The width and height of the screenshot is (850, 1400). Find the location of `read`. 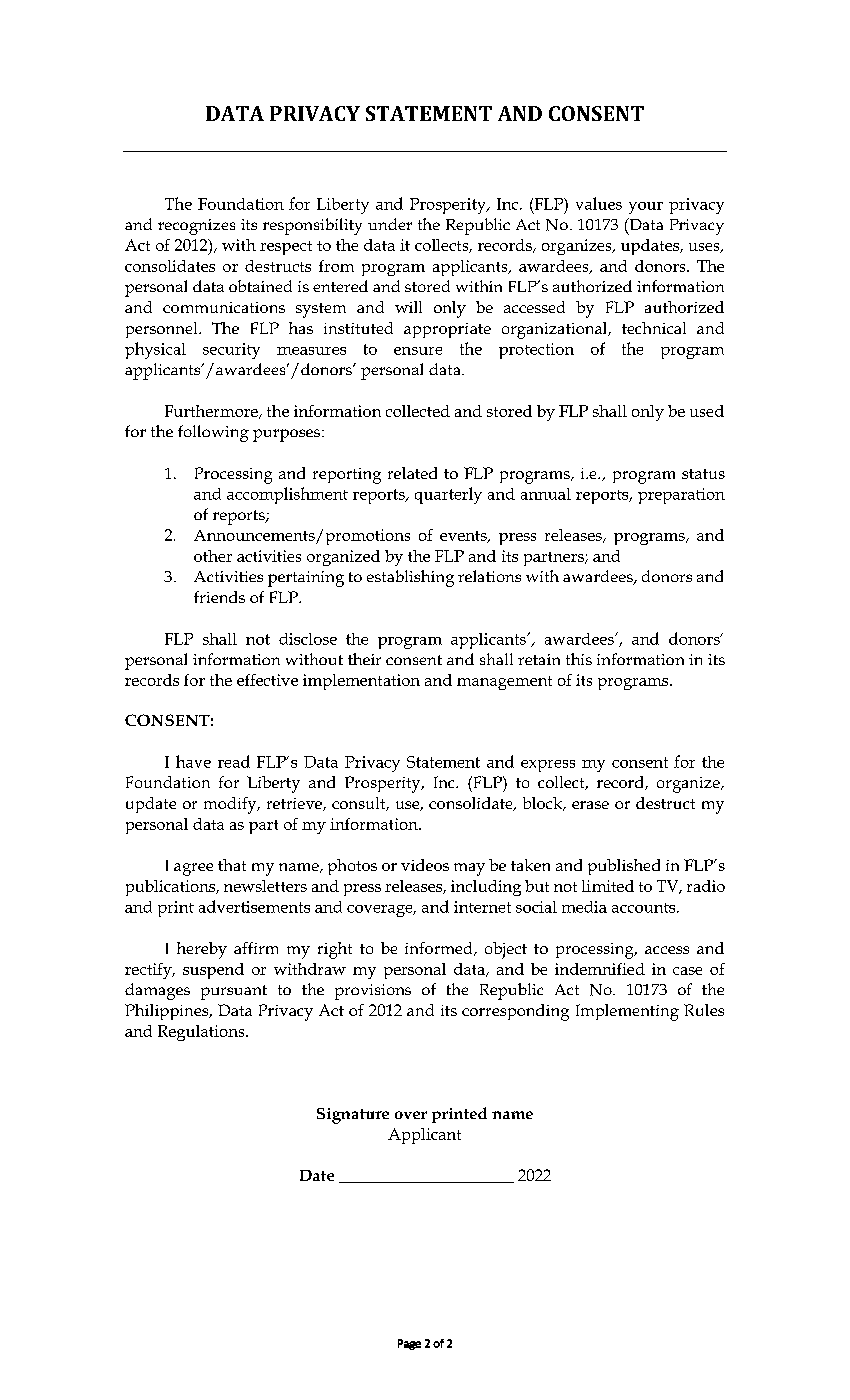

read is located at coordinates (234, 761).
